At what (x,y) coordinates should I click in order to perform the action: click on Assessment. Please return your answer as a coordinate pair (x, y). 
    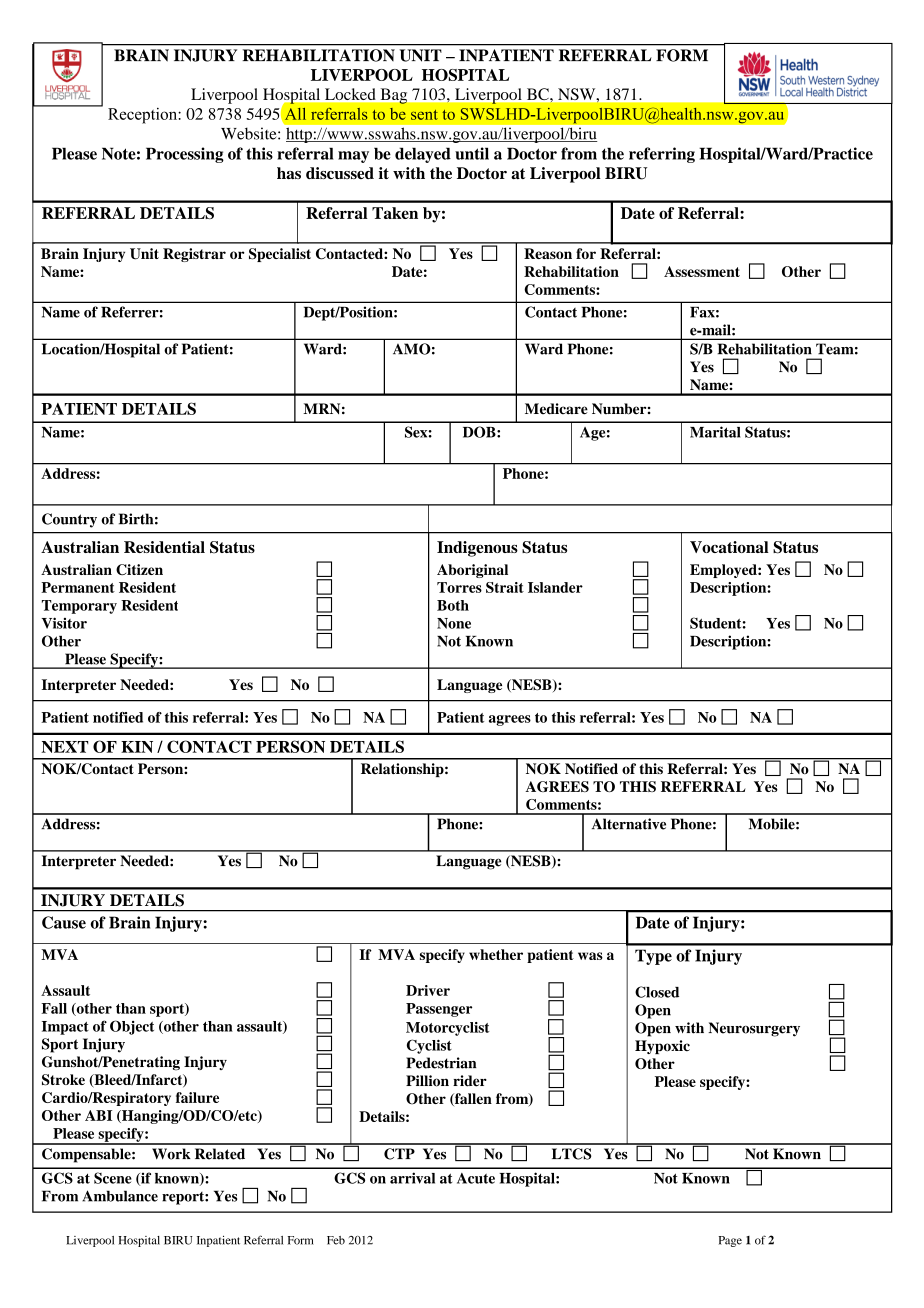
    Looking at the image, I should click on (702, 271).
